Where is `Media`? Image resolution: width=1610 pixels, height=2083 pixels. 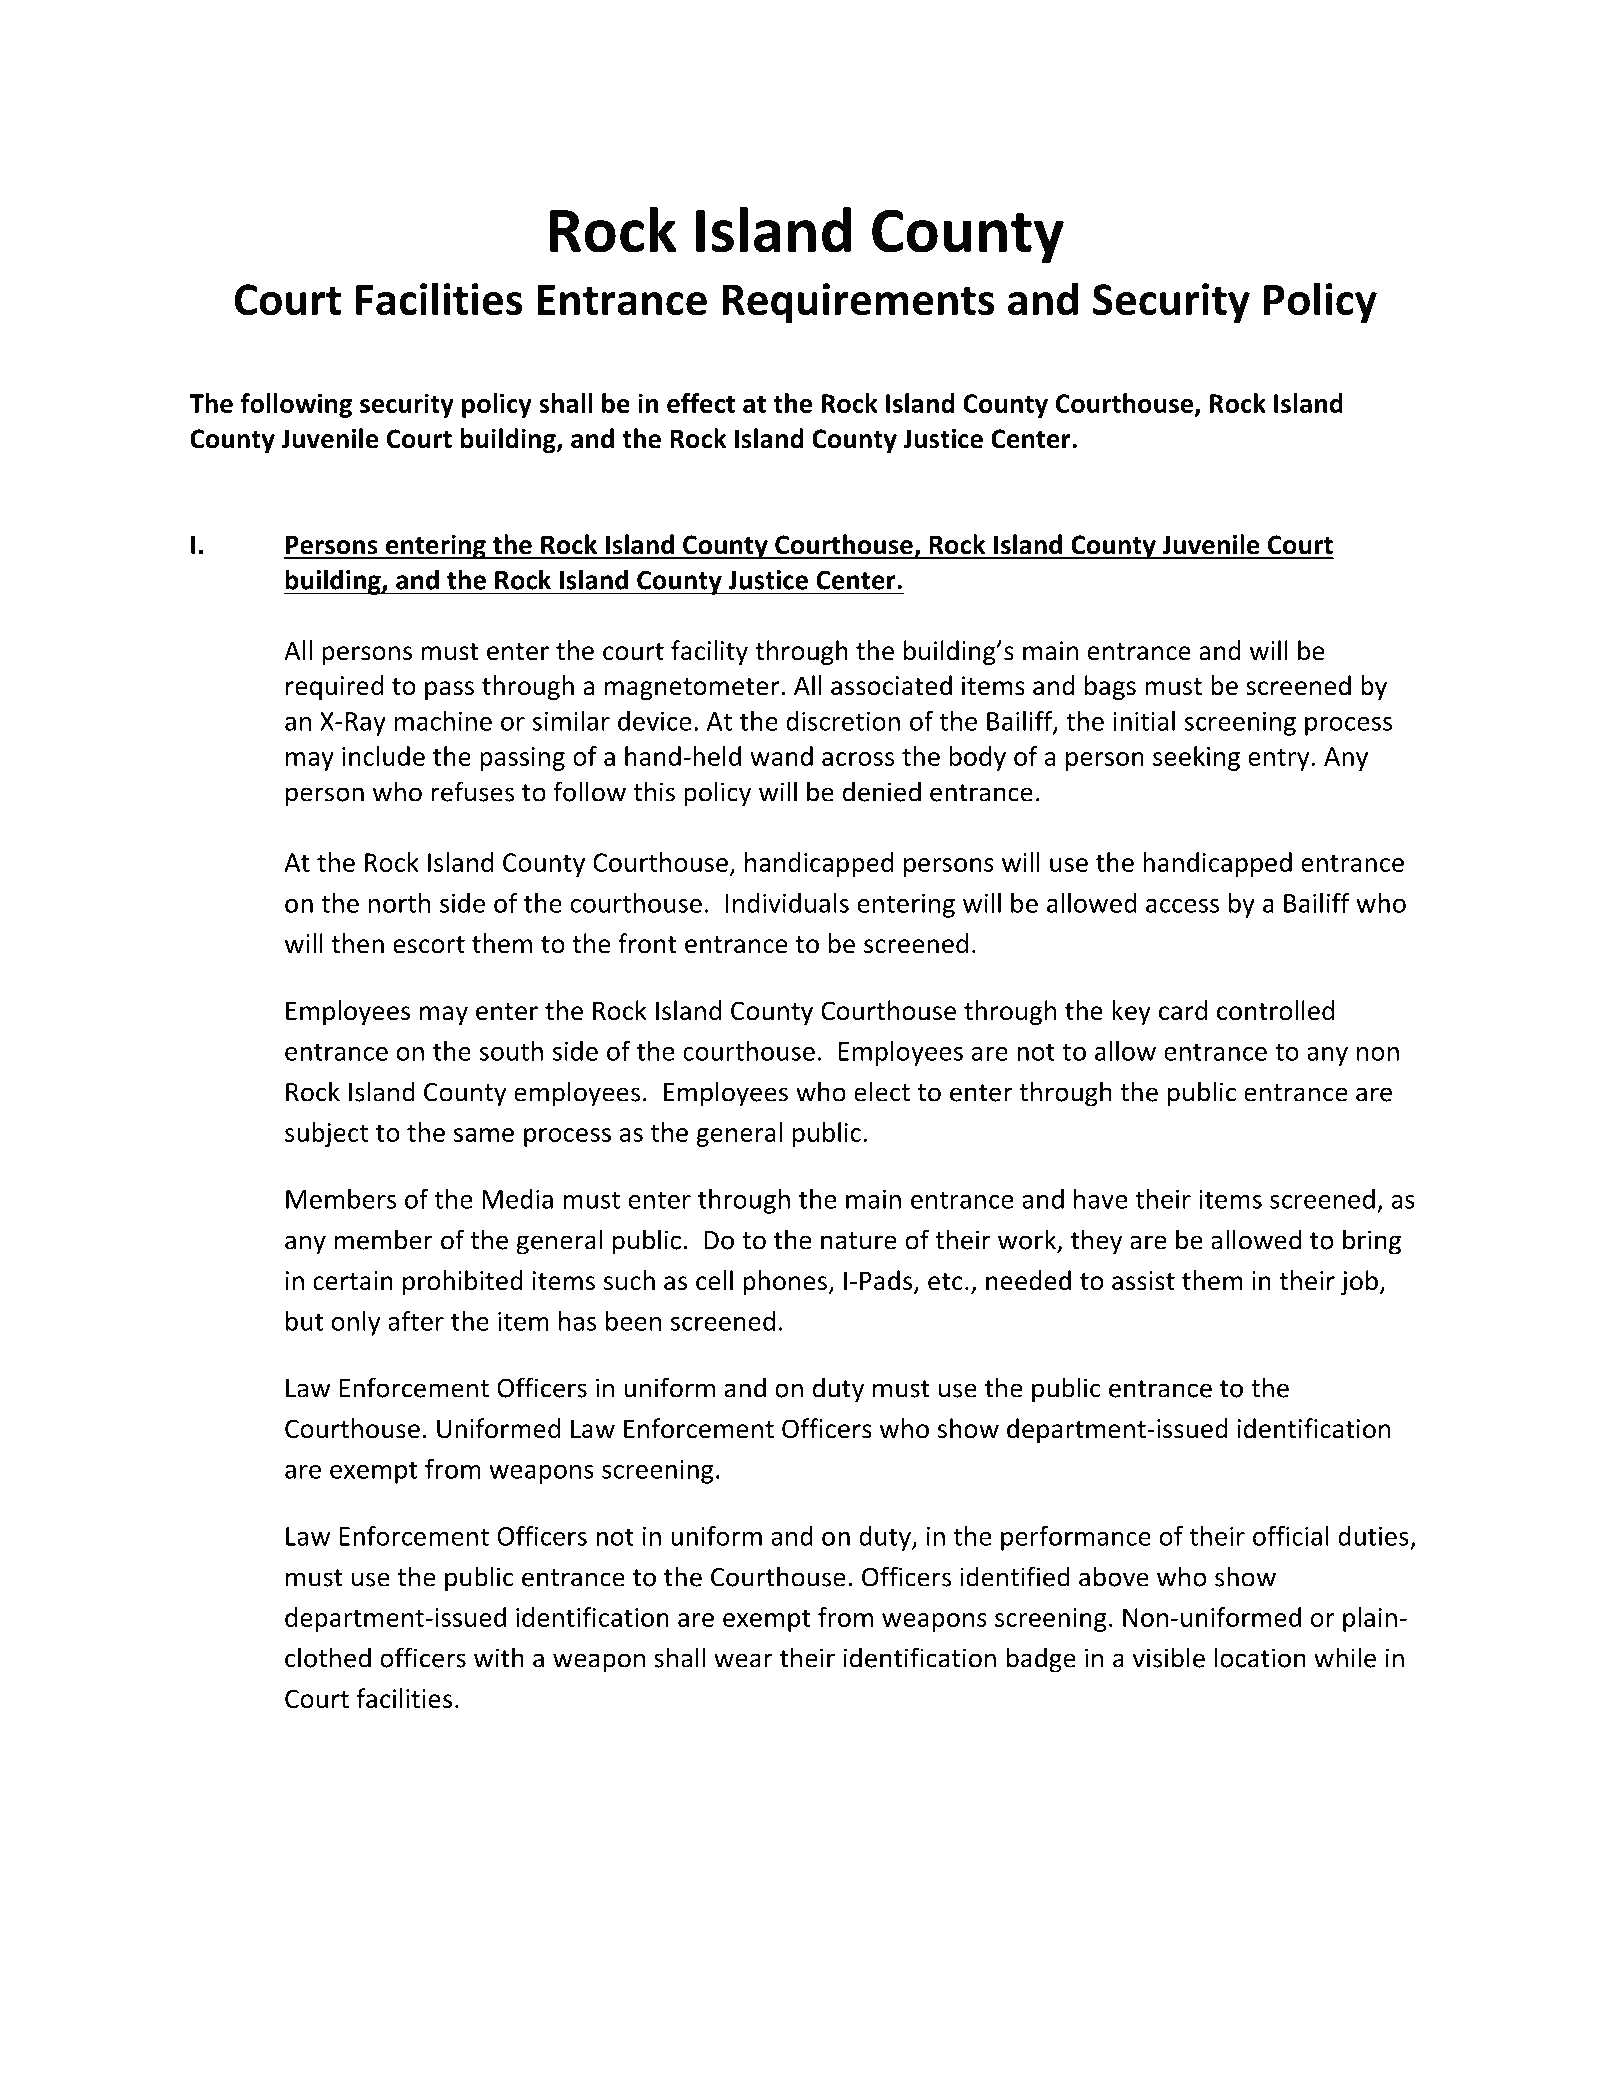
Media is located at coordinates (517, 1199).
